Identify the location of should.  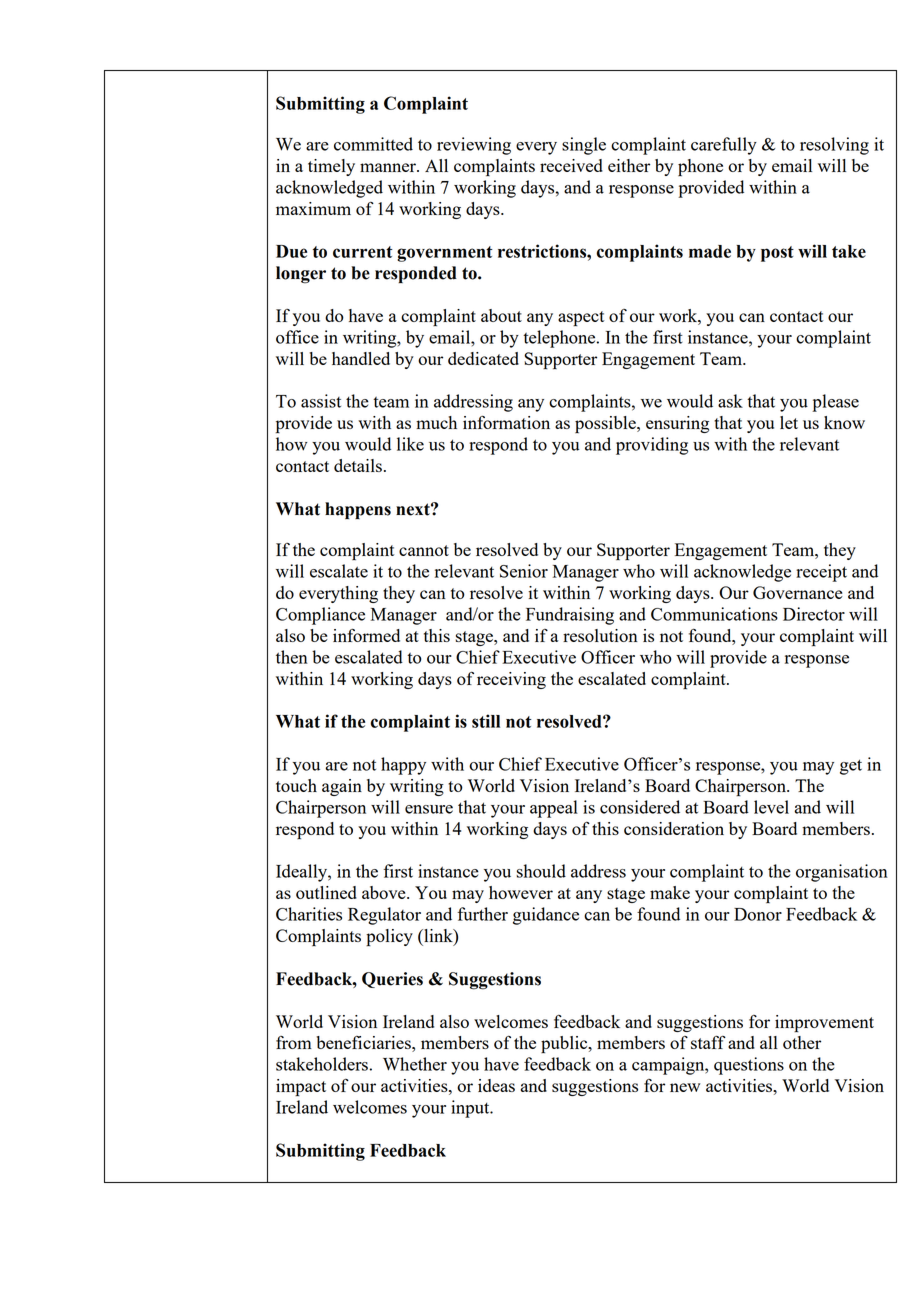
(541, 871).
